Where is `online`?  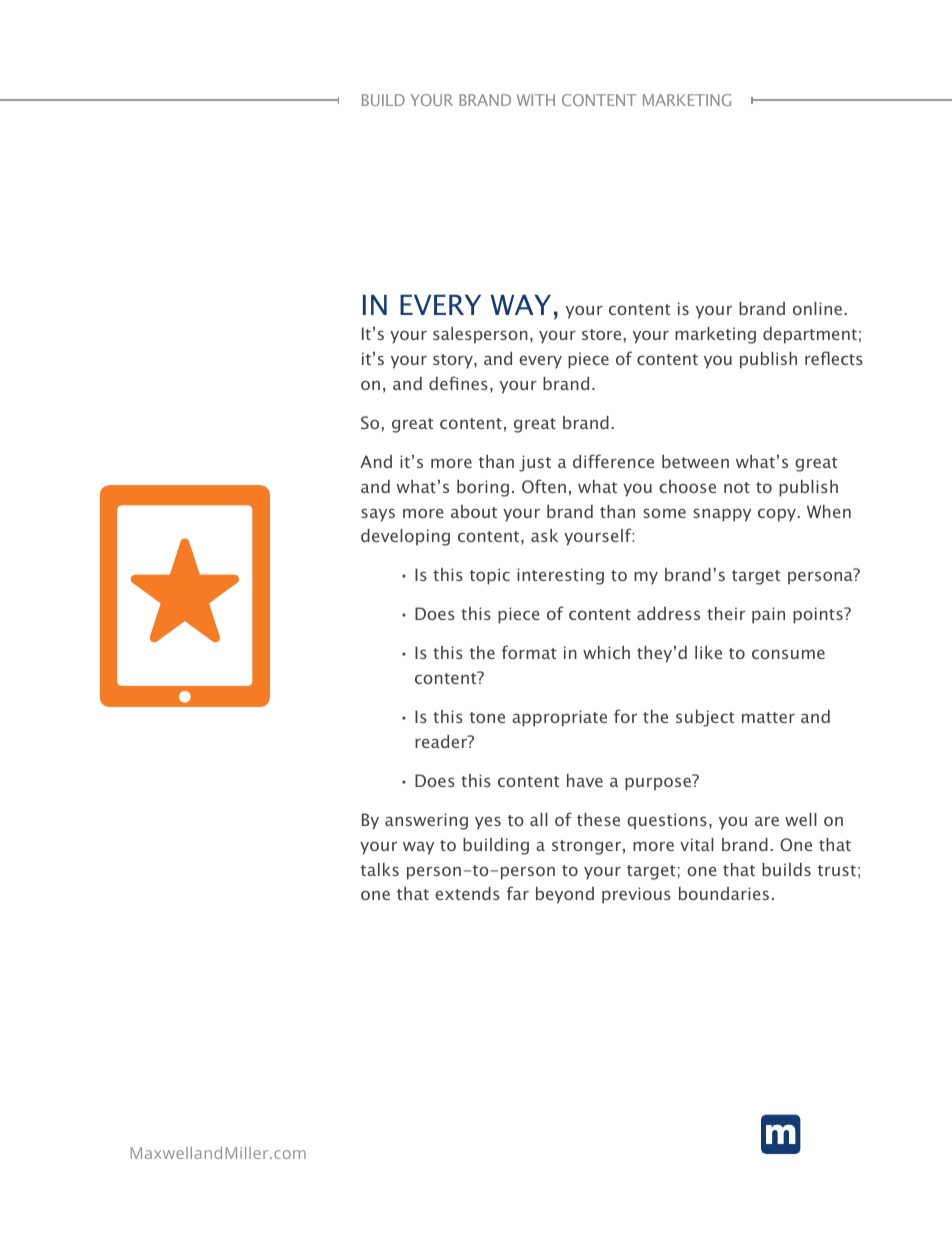 online is located at coordinates (817, 308).
